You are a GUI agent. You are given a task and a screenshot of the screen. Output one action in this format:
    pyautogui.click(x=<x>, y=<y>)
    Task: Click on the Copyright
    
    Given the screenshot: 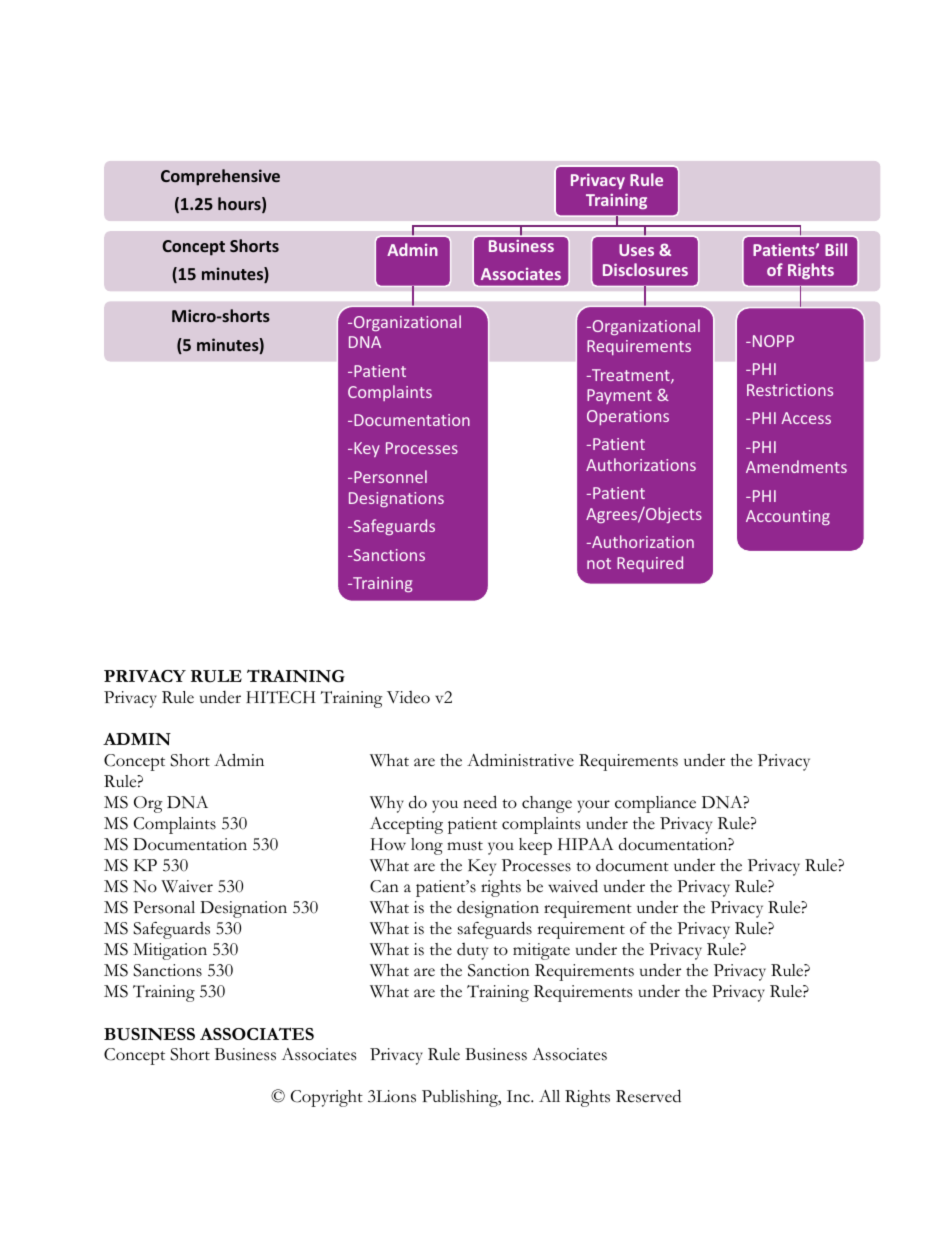 What is the action you would take?
    pyautogui.click(x=327, y=1098)
